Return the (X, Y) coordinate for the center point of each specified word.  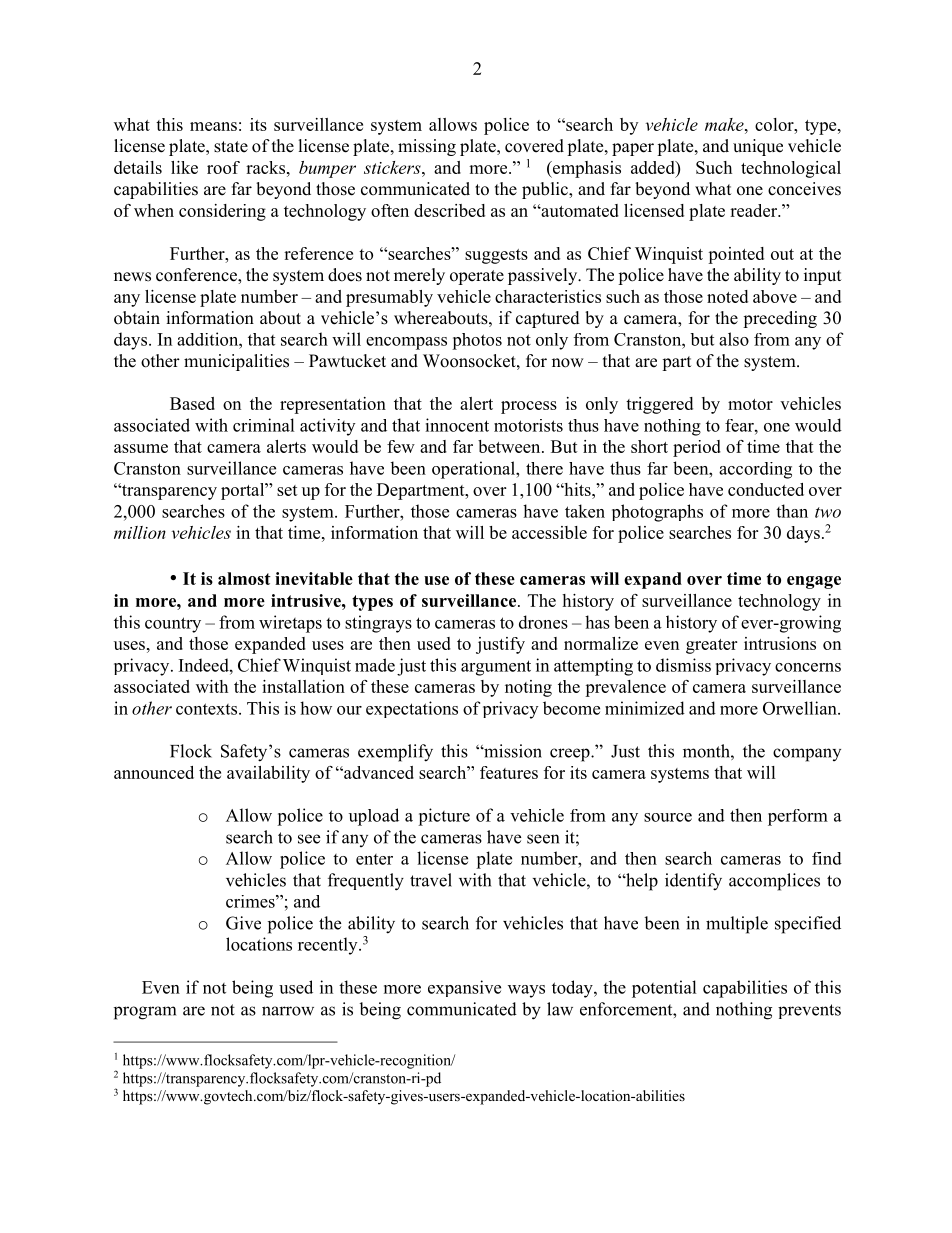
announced (154, 772)
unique (758, 147)
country (173, 625)
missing (427, 147)
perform (798, 817)
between (510, 446)
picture (444, 817)
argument (496, 668)
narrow (288, 1011)
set (287, 490)
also (734, 339)
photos (477, 341)
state (231, 147)
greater (711, 646)
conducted (766, 489)
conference (197, 276)
